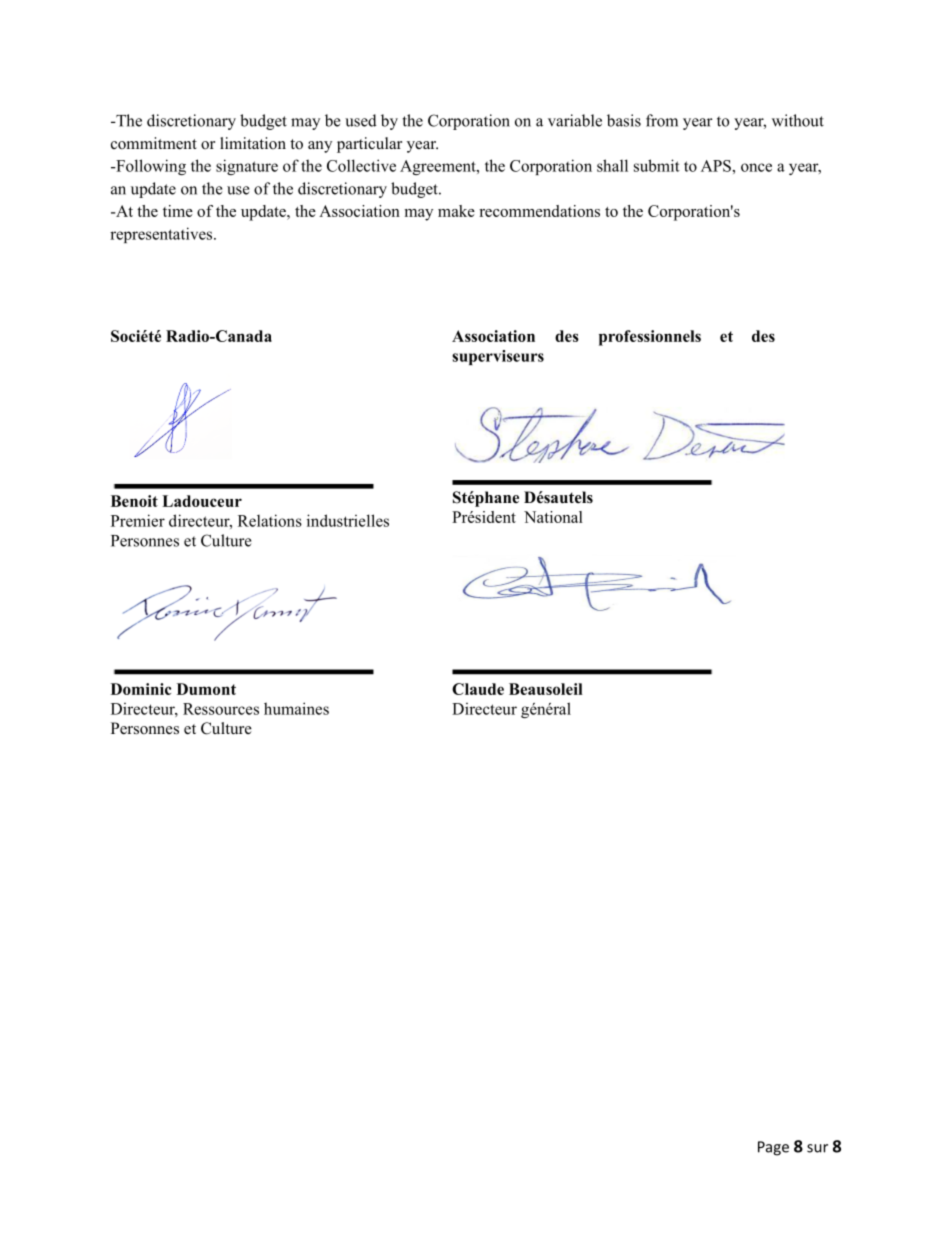  What do you see at coordinates (717, 166) in the screenshot?
I see `APS` at bounding box center [717, 166].
